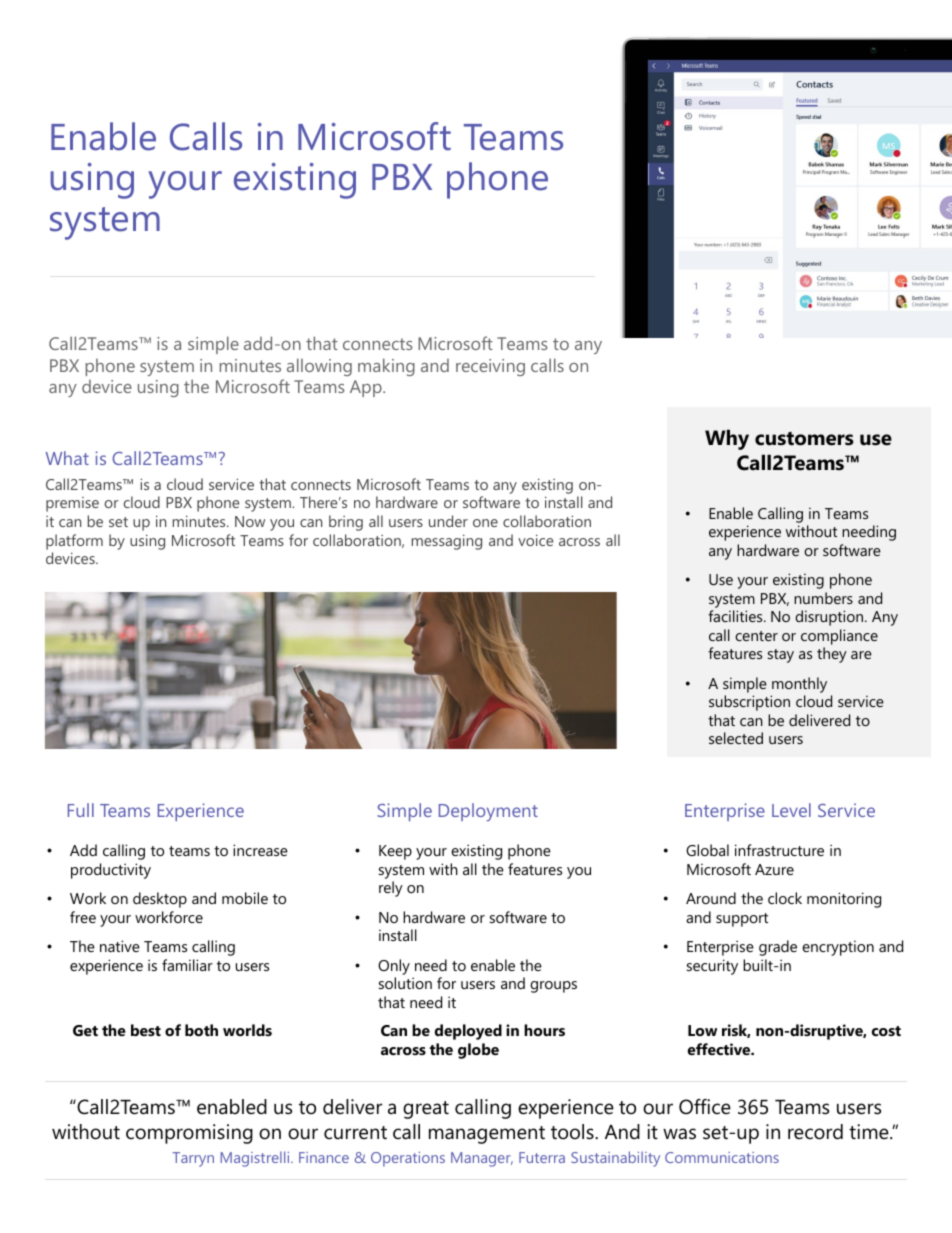 This screenshot has width=952, height=1233. I want to click on Full, so click(81, 810).
